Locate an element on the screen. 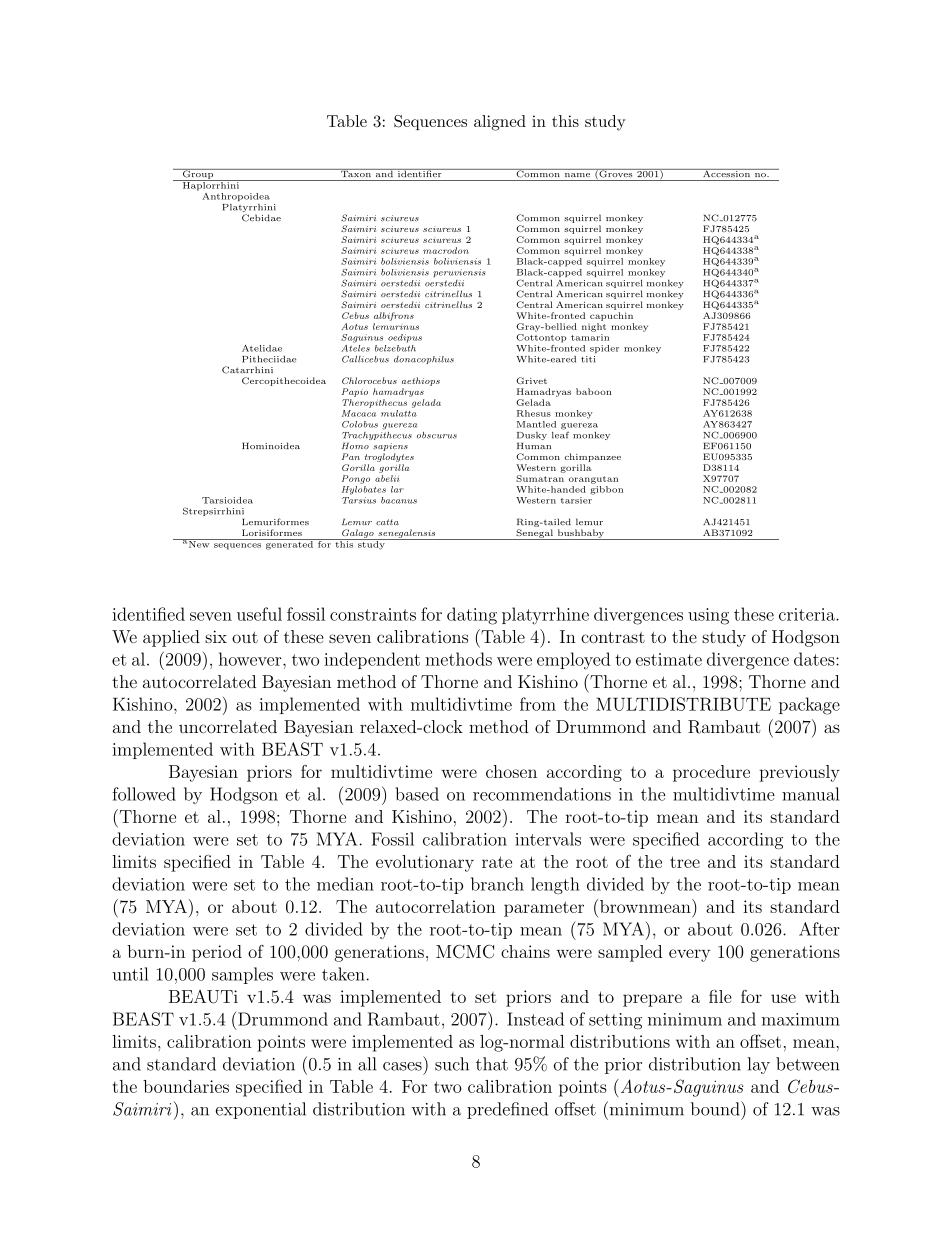  using is located at coordinates (708, 616).
